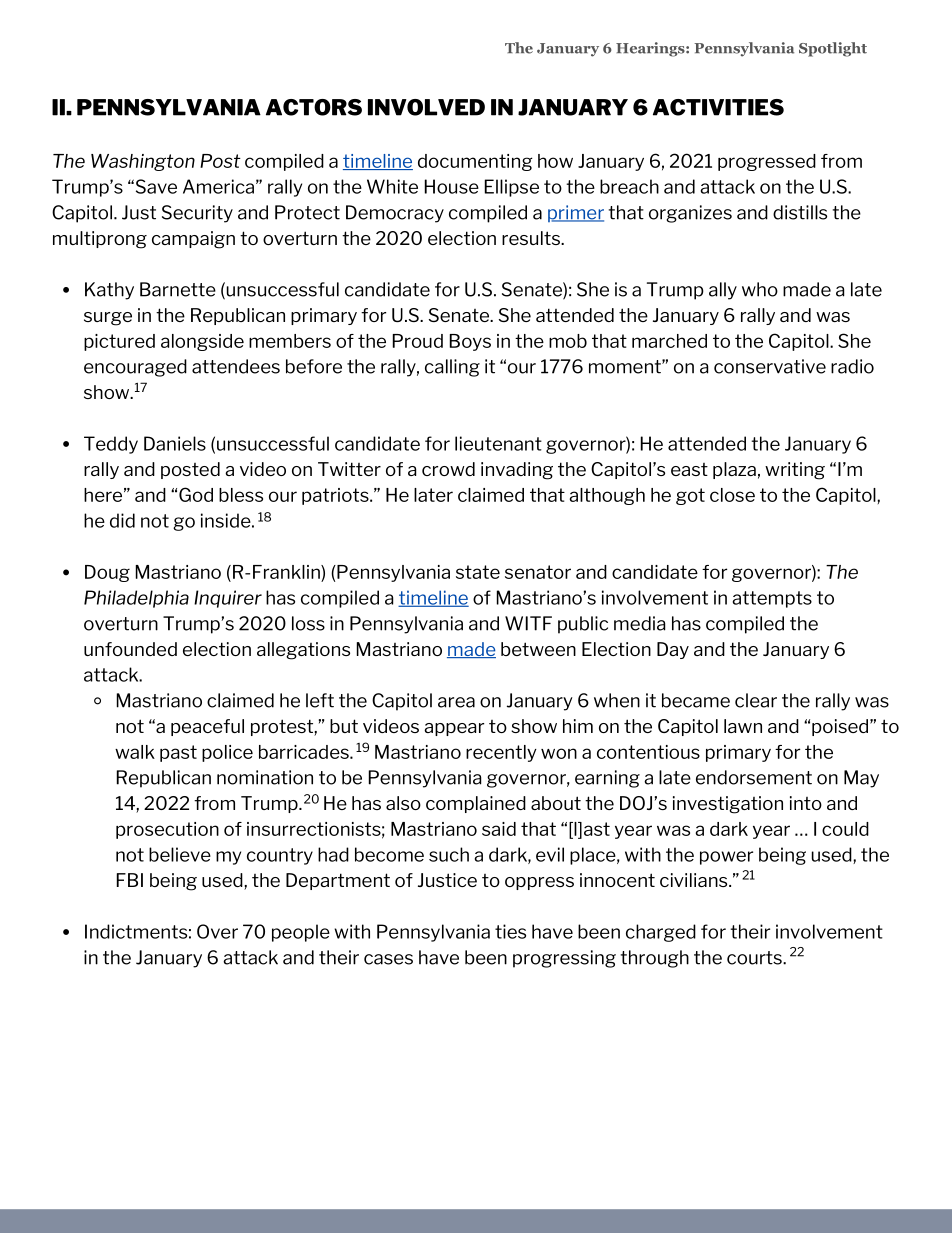 The width and height of the screenshot is (952, 1233). What do you see at coordinates (193, 240) in the screenshot?
I see `campaign` at bounding box center [193, 240].
